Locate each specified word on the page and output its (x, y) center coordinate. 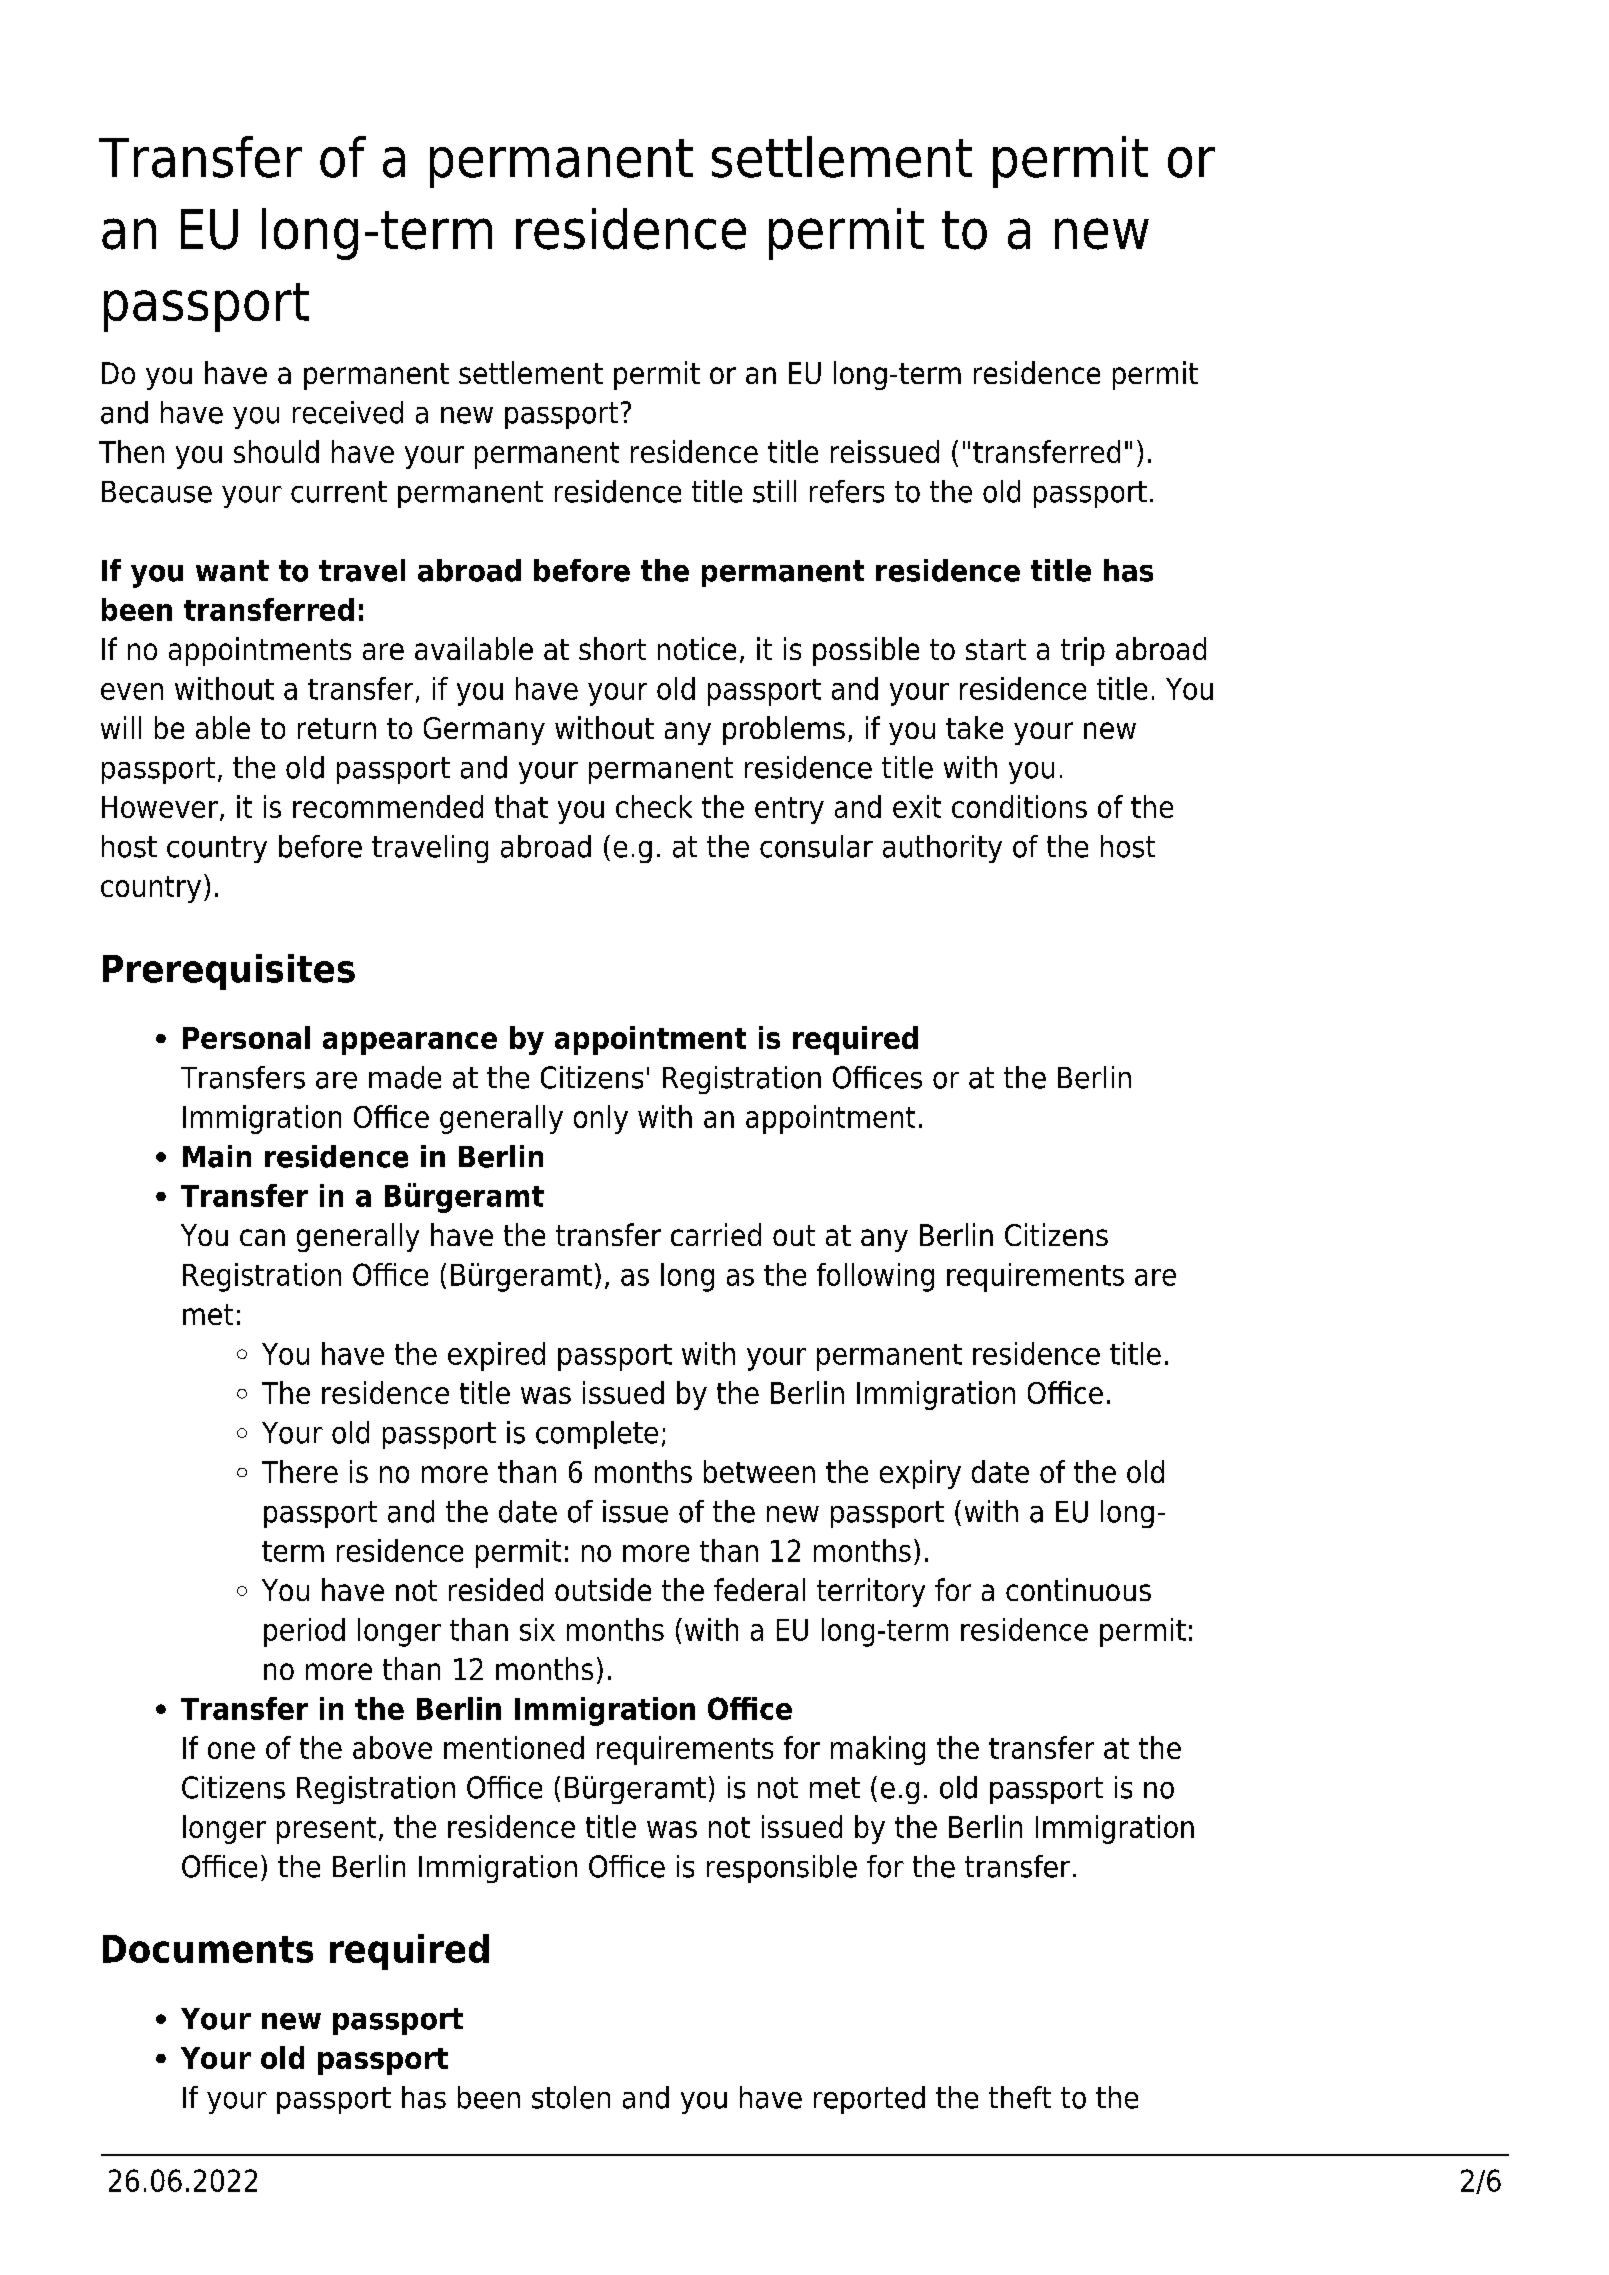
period (304, 1632)
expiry (920, 1474)
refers (847, 491)
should (276, 451)
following (875, 1277)
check (654, 806)
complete (597, 1435)
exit (917, 806)
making (878, 1750)
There (300, 1471)
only (601, 1119)
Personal (246, 1037)
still (774, 491)
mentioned (514, 1747)
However (160, 807)
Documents (208, 1949)
